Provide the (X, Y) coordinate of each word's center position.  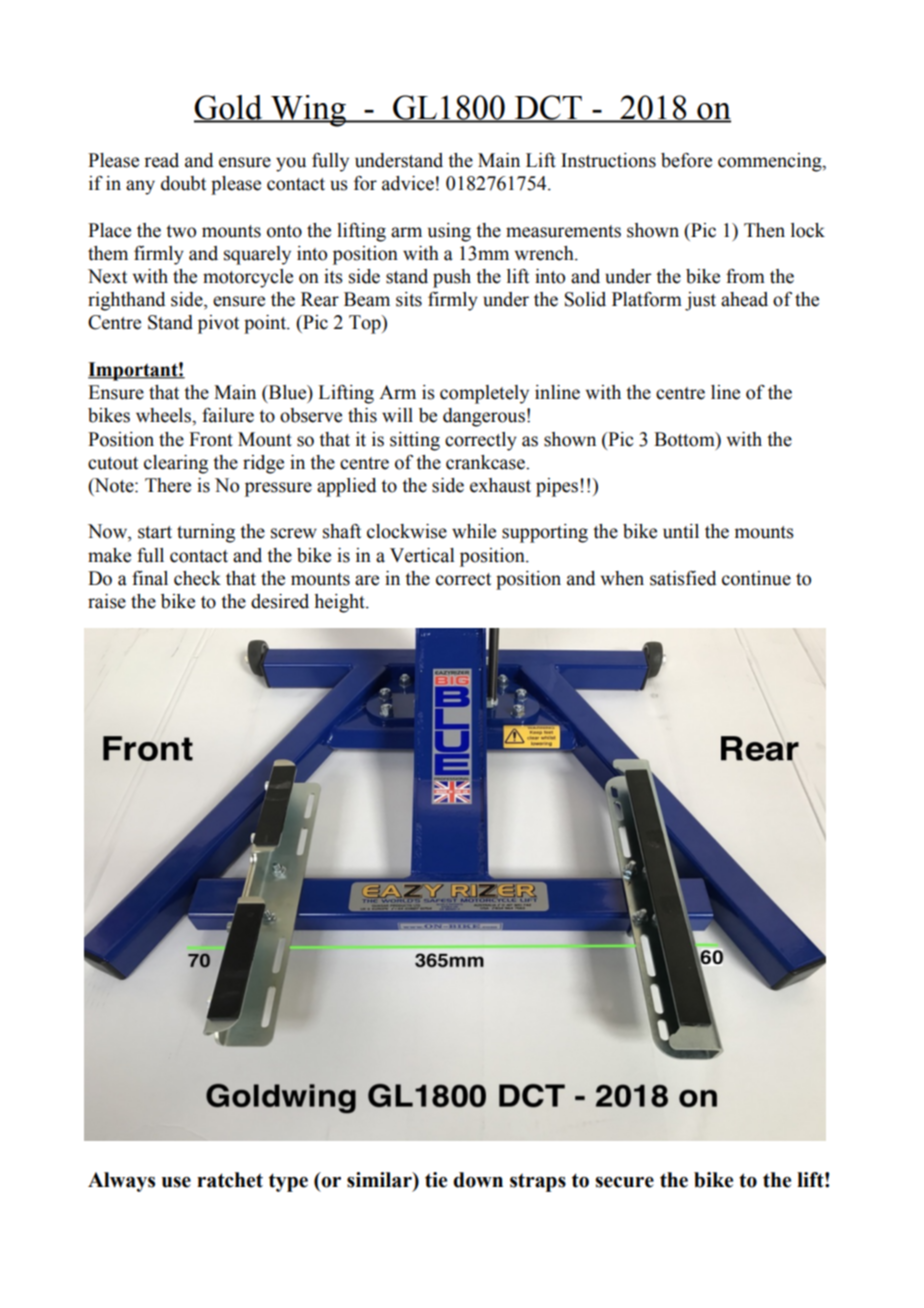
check (197, 578)
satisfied (683, 578)
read (161, 160)
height (340, 603)
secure (624, 1182)
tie (436, 1180)
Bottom (685, 439)
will (397, 415)
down (478, 1180)
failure (228, 415)
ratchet (230, 1180)
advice (408, 183)
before (686, 160)
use (176, 1182)
